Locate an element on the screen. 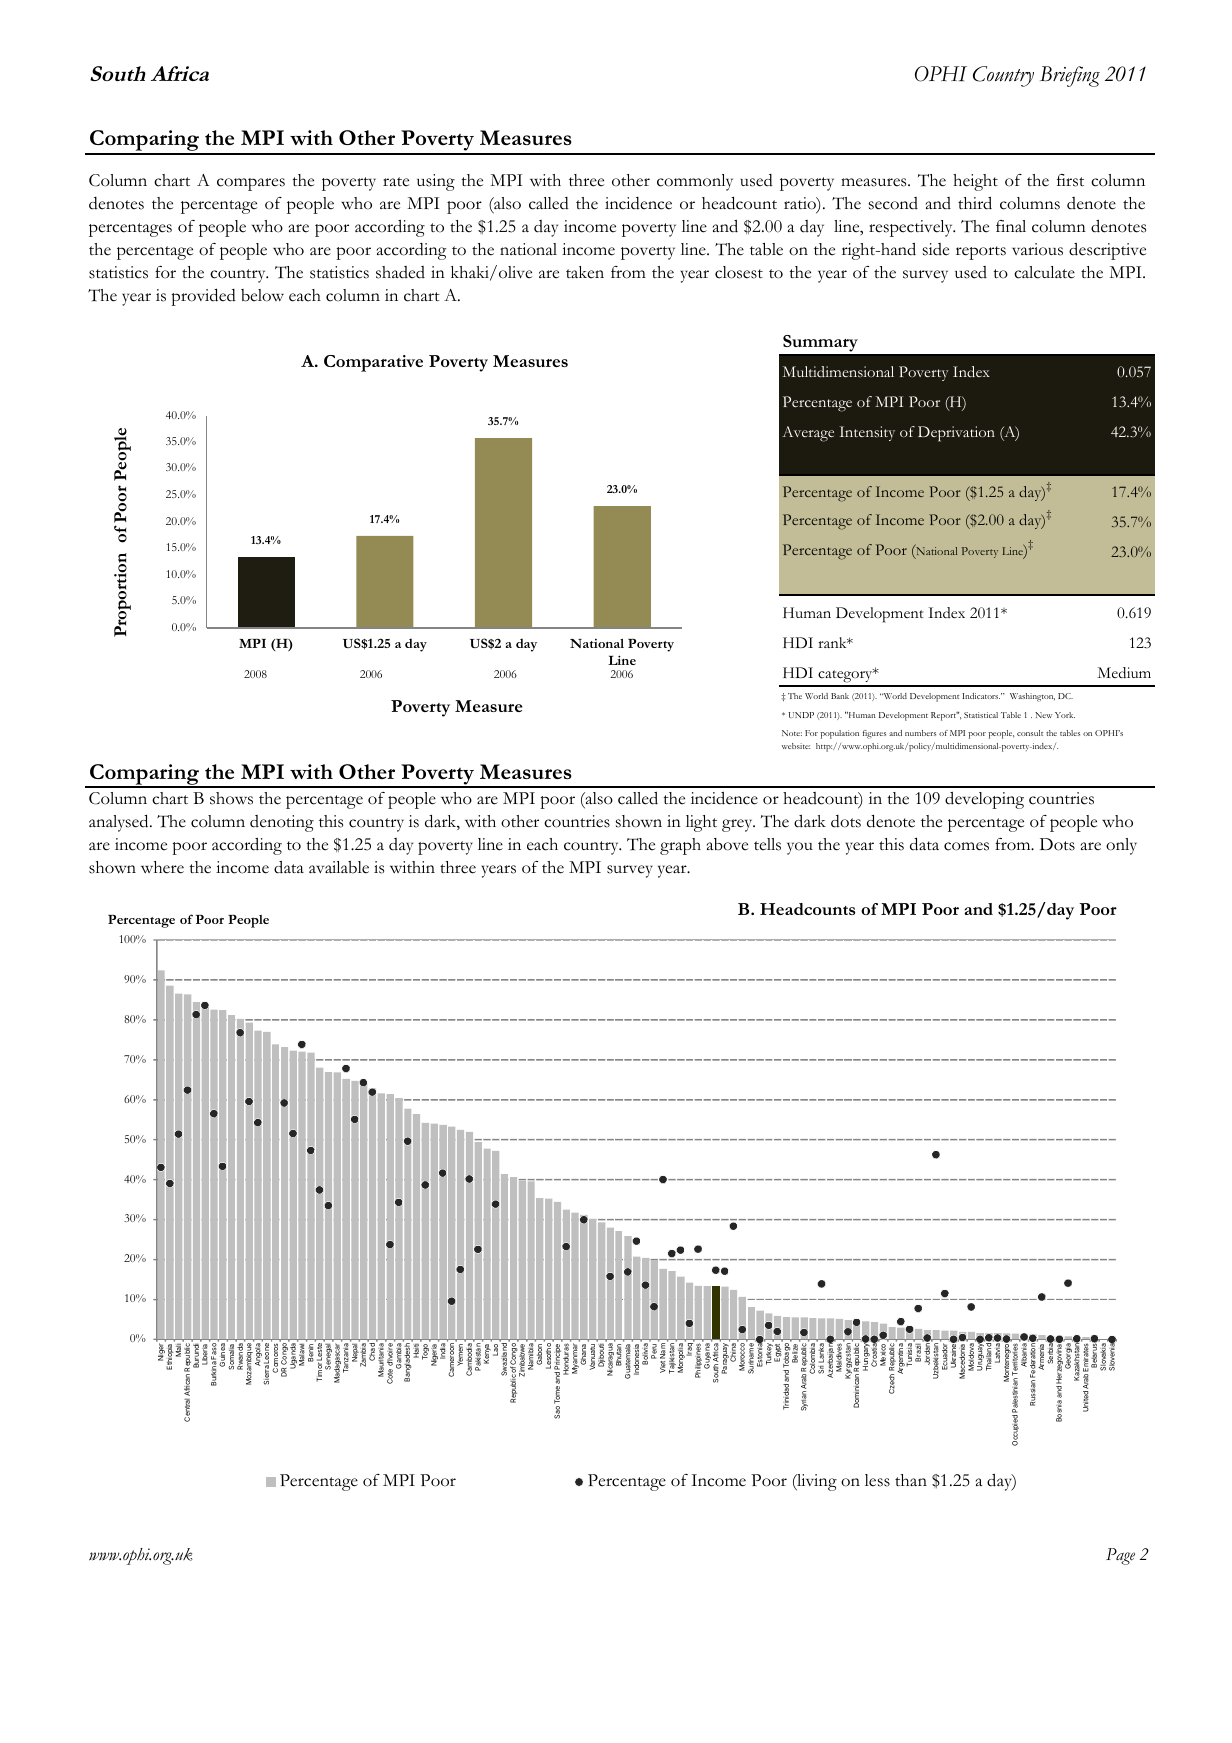  using is located at coordinates (436, 182).
